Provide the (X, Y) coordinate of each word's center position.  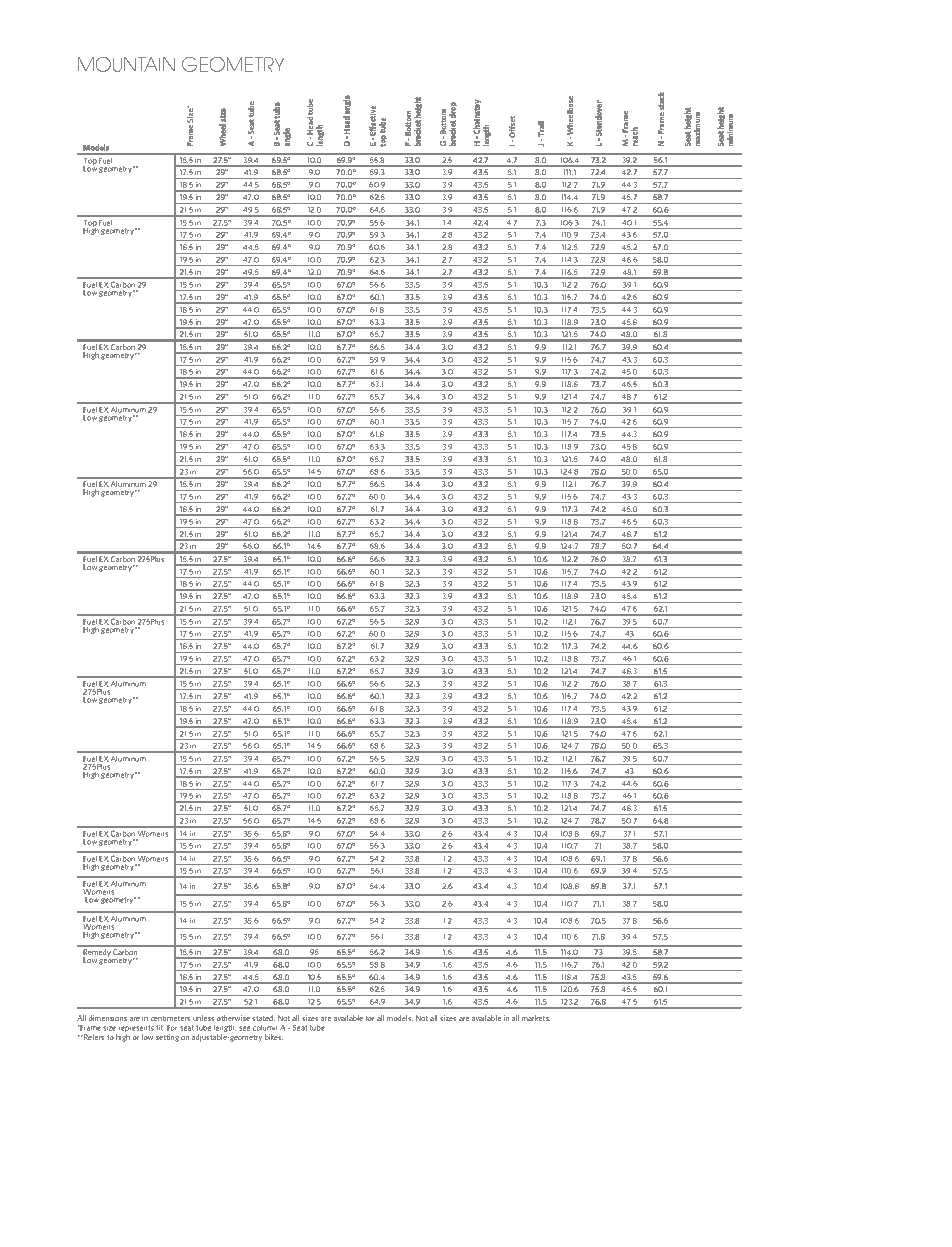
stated (263, 1018)
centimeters (170, 1018)
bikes (274, 1037)
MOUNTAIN (126, 64)
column (265, 1028)
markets (536, 1018)
